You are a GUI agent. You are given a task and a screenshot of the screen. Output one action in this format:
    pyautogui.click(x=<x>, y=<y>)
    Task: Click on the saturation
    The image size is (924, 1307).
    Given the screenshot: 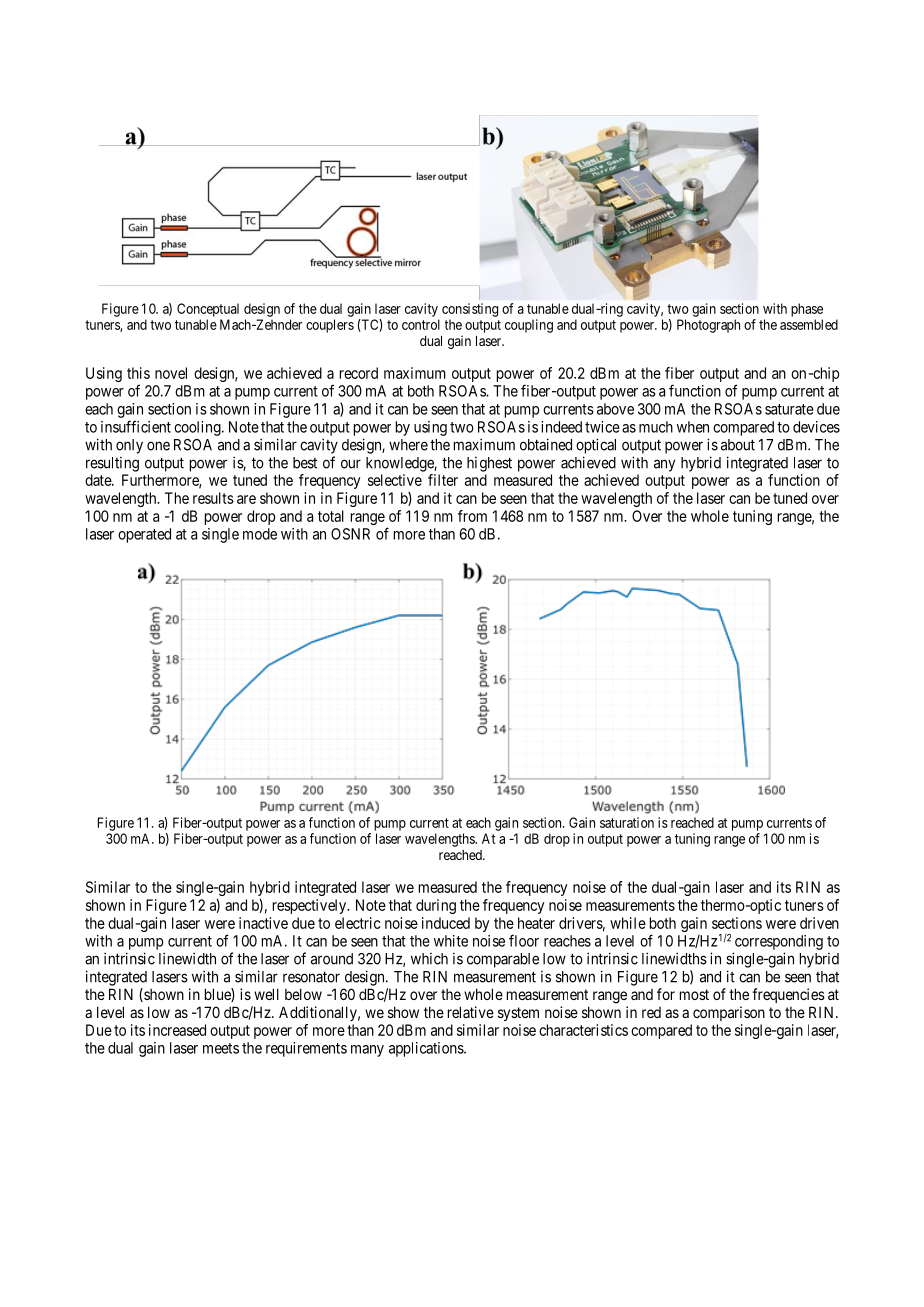 What is the action you would take?
    pyautogui.click(x=627, y=822)
